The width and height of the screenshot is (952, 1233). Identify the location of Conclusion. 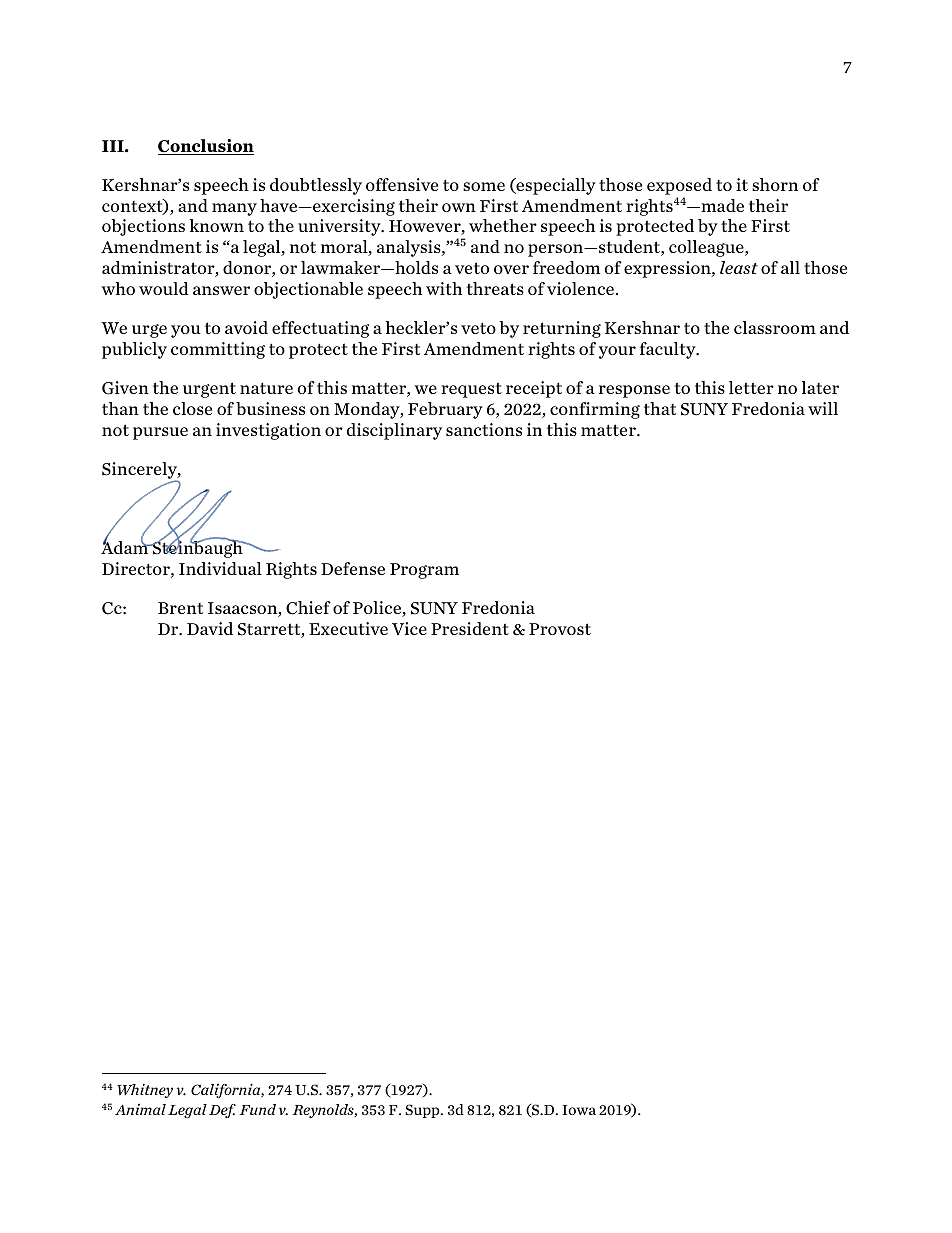
(206, 147).
